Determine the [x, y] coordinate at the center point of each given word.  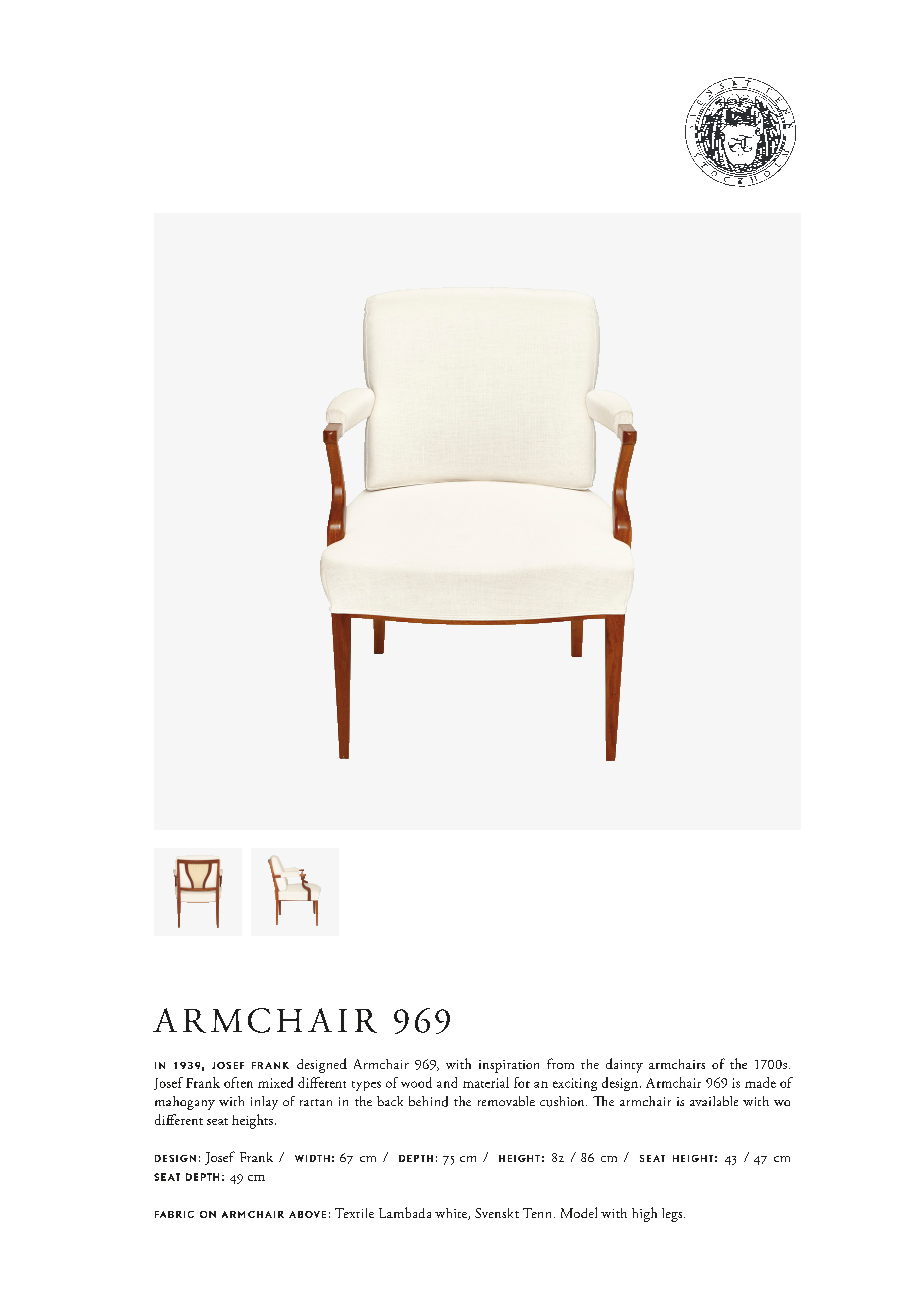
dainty [624, 1065]
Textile [354, 1213]
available [714, 1101]
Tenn [539, 1213]
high [644, 1214]
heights [252, 1121]
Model [579, 1212]
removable [506, 1101]
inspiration [509, 1066]
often [238, 1082]
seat [217, 1121]
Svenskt [497, 1213]
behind [428, 1101]
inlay [264, 1103]
